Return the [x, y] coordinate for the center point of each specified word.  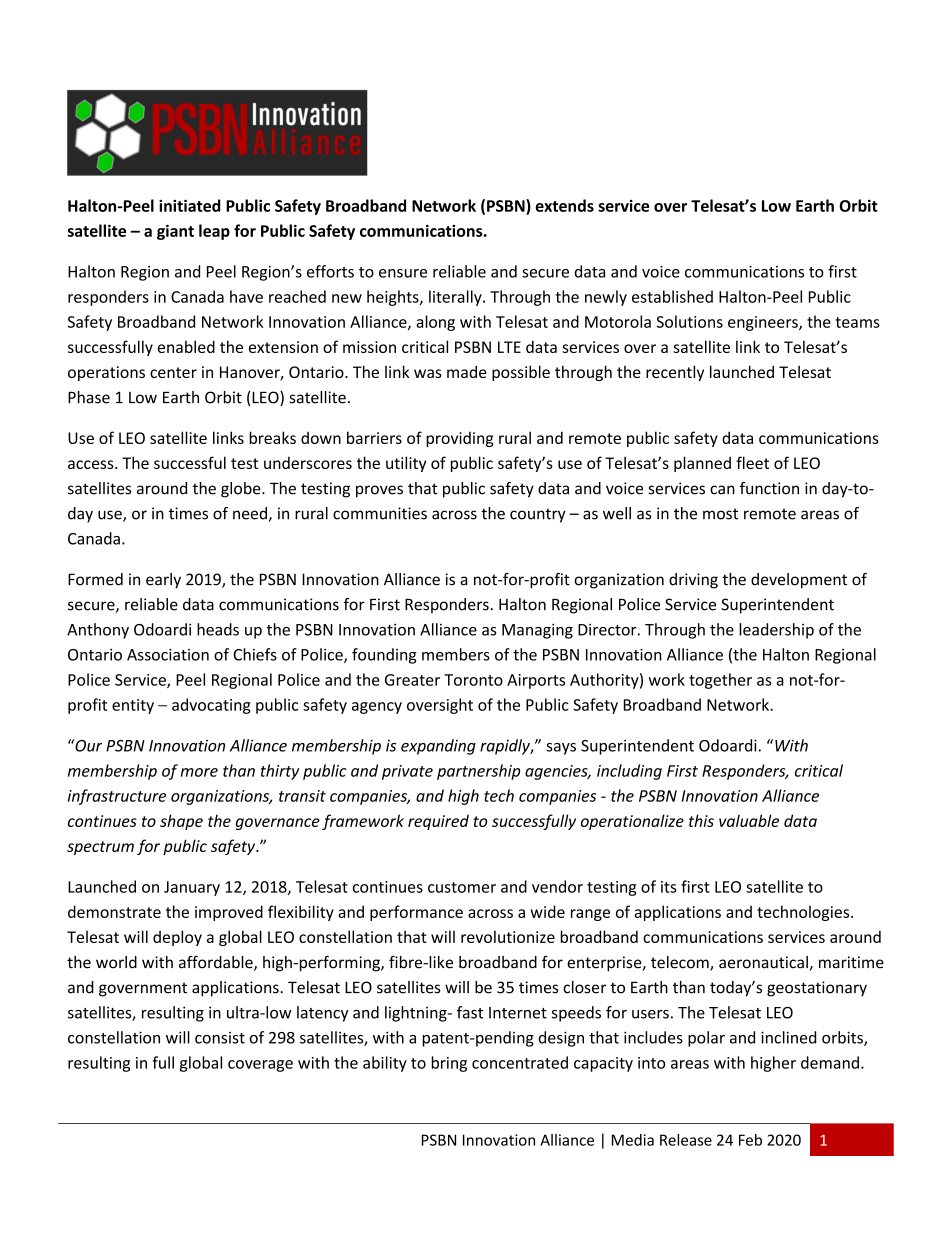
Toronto [473, 680]
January [192, 888]
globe [242, 490]
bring [449, 1064]
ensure [403, 273]
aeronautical [764, 963]
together [720, 681]
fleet [752, 462]
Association [168, 654]
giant [175, 232]
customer [462, 887]
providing [459, 439]
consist [220, 1038]
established [672, 296]
